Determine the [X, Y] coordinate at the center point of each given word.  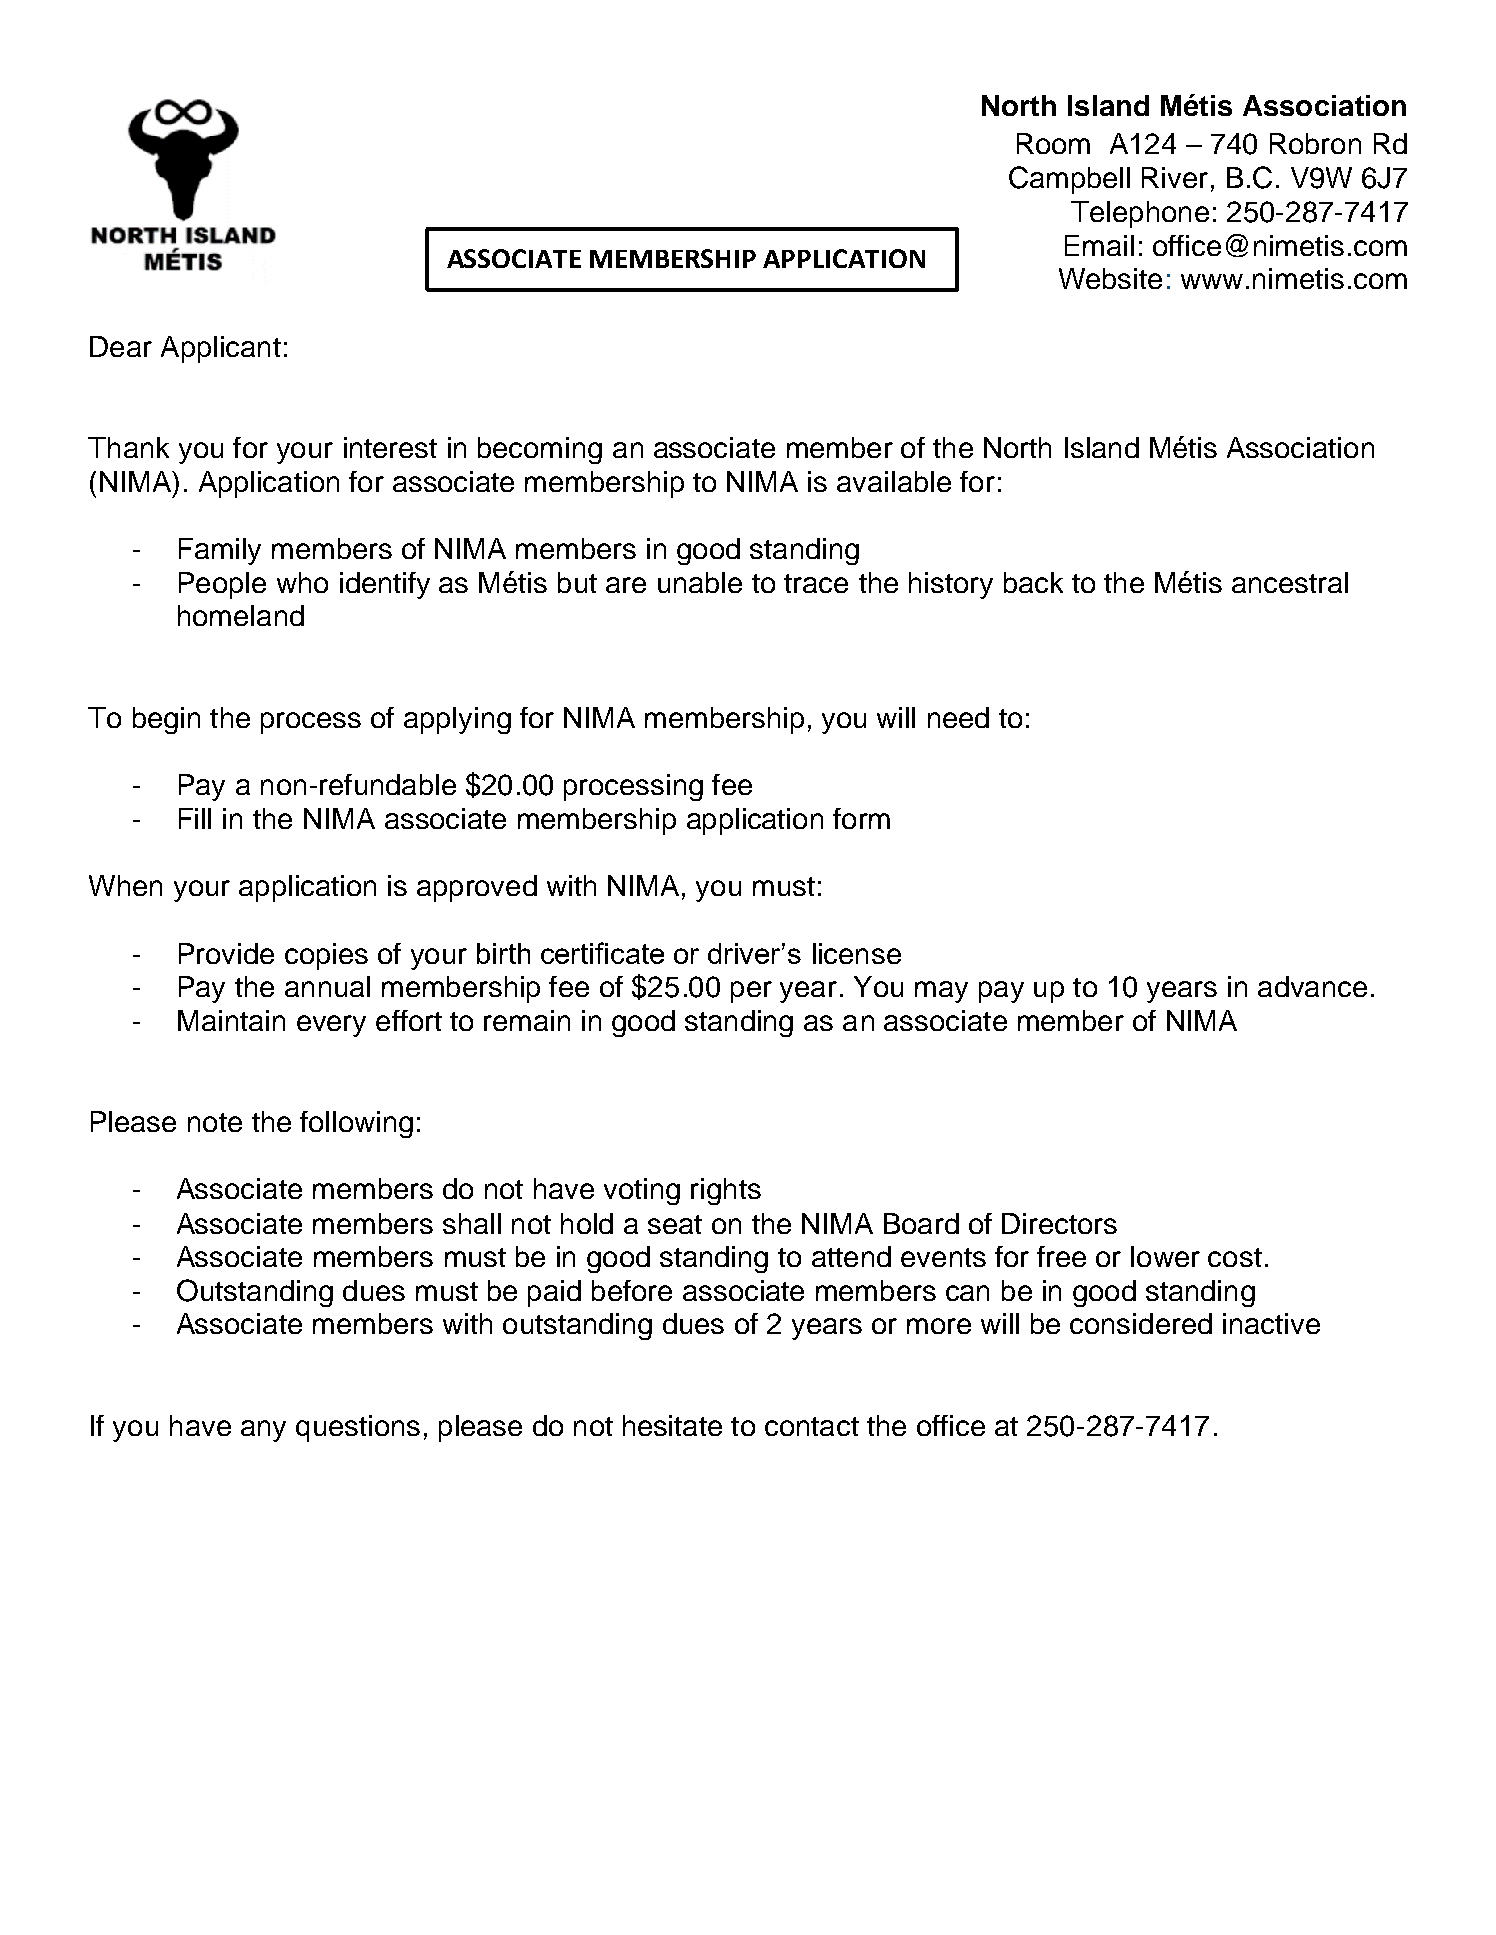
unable [700, 582]
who [302, 582]
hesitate [672, 1425]
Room [1053, 143]
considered [1141, 1323]
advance [1312, 986]
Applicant [221, 349]
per [751, 992]
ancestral [1290, 582]
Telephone [1140, 214]
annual [327, 986]
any [263, 1431]
